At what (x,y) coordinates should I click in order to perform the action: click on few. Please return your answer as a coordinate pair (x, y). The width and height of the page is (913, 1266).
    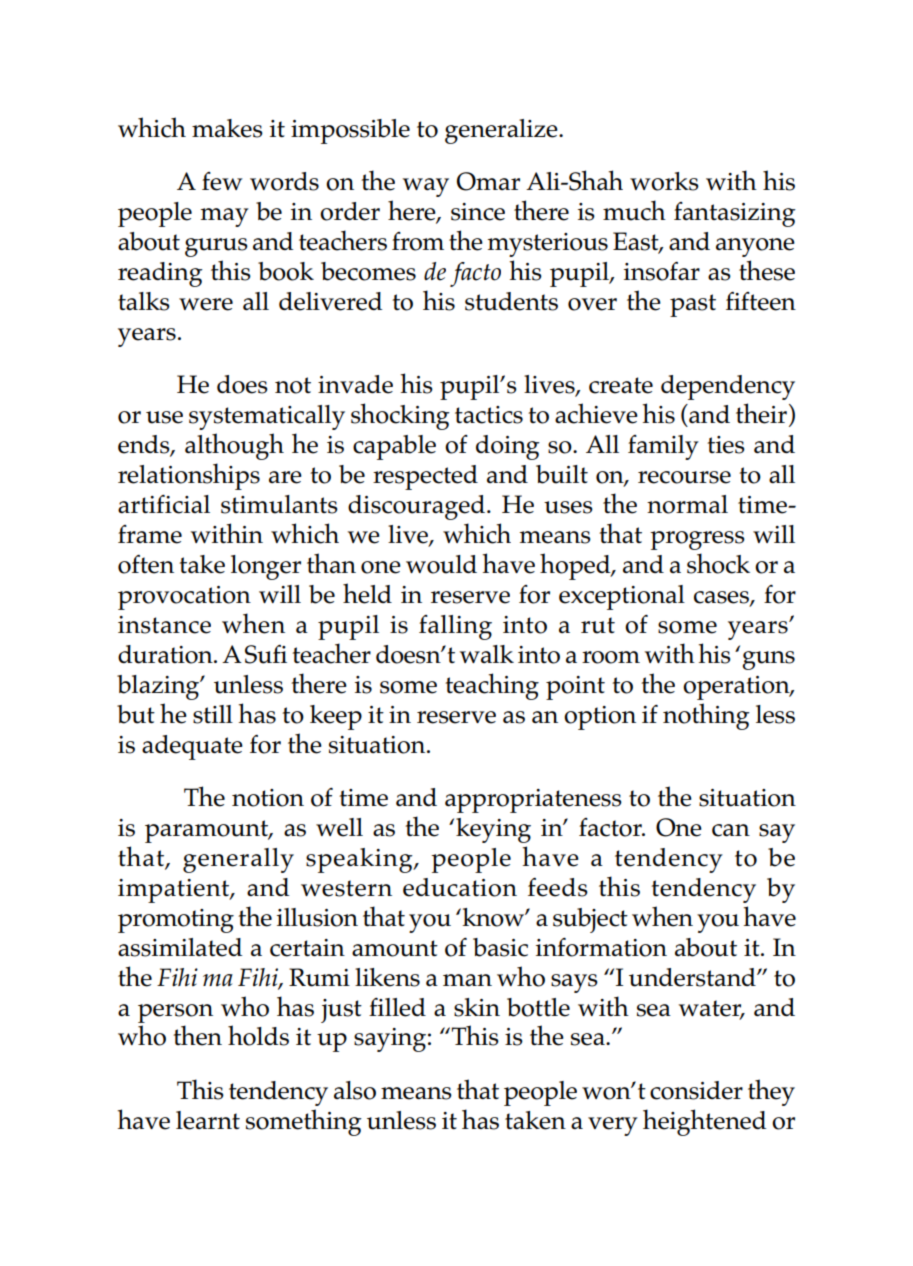
    Looking at the image, I should click on (222, 181).
